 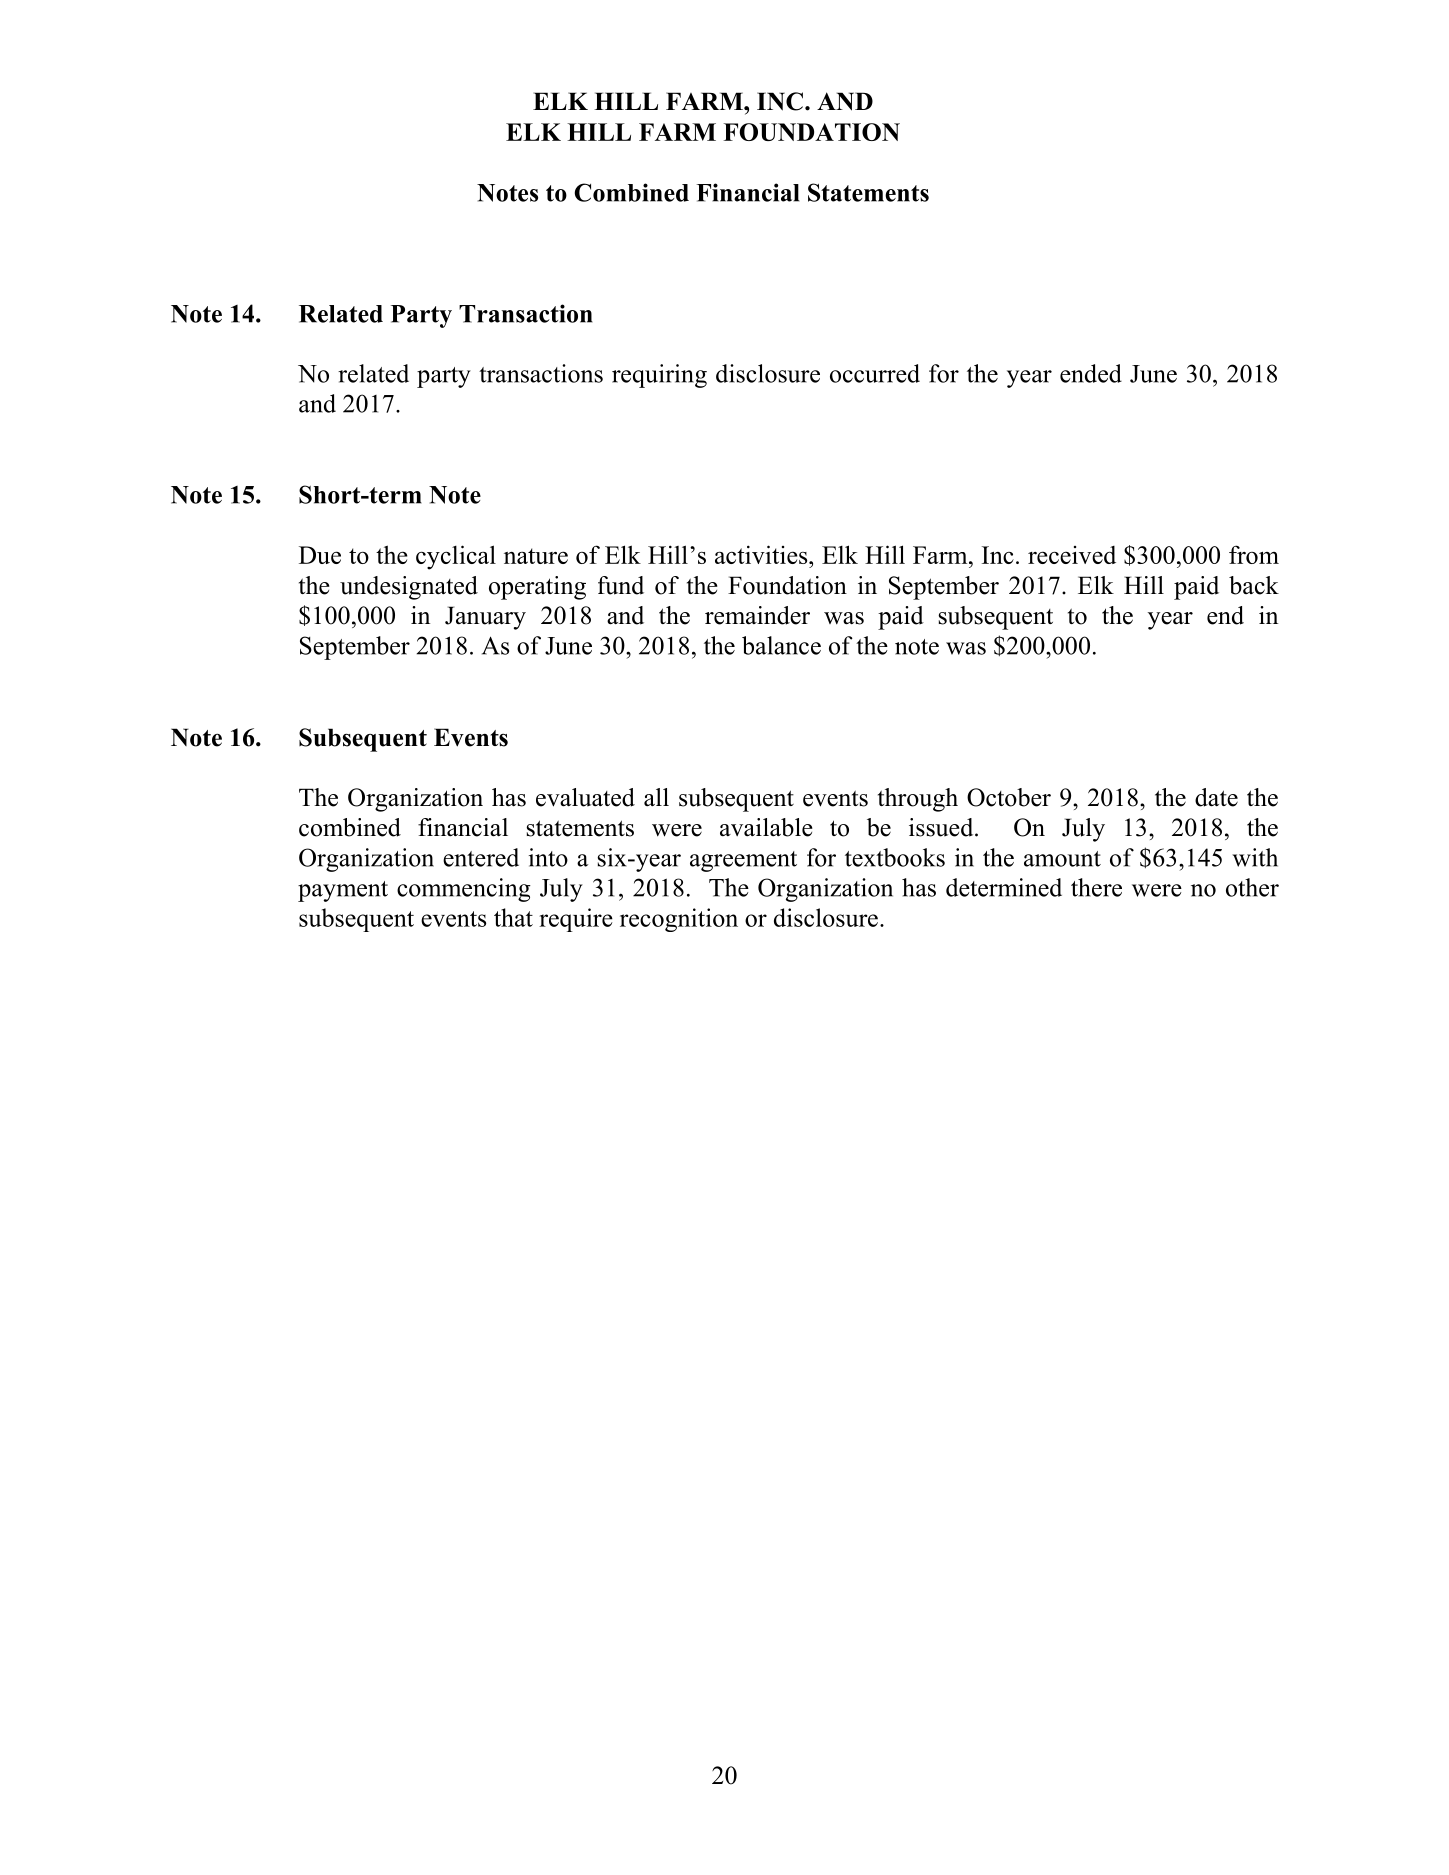 What do you see at coordinates (656, 797) in the document?
I see `all` at bounding box center [656, 797].
